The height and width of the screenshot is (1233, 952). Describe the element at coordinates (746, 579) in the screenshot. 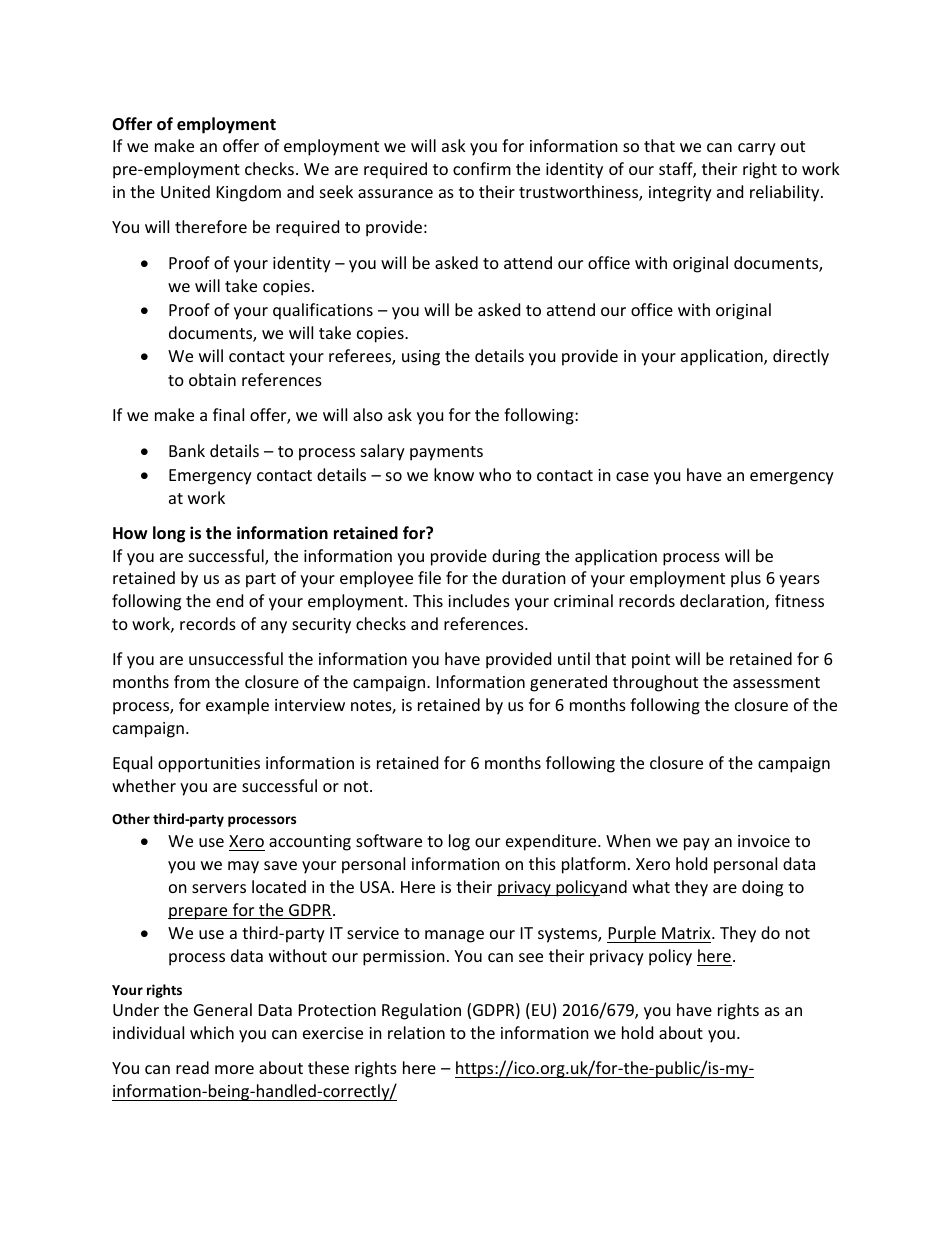

I see `plus` at that location.
